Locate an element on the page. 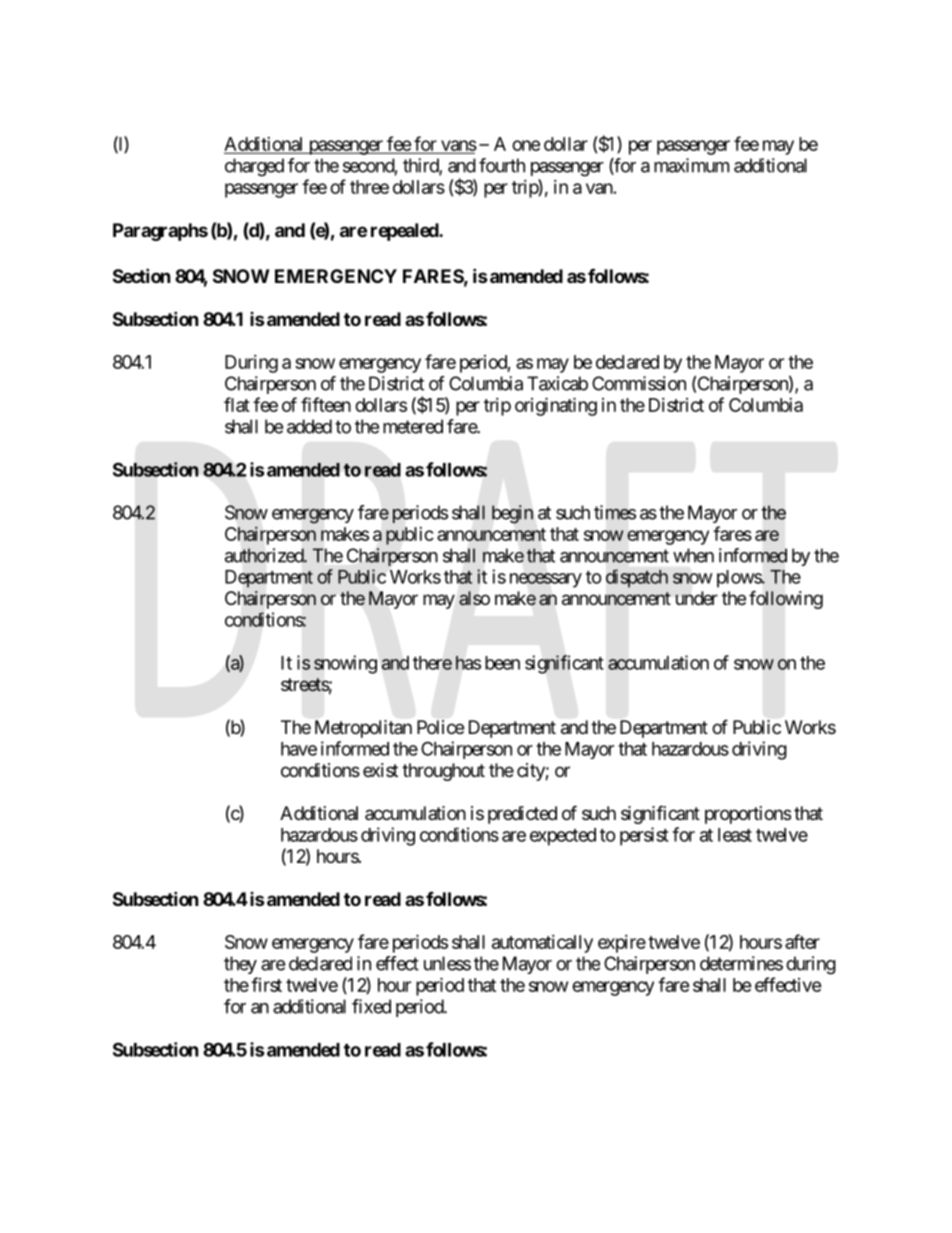  exist is located at coordinates (380, 770).
